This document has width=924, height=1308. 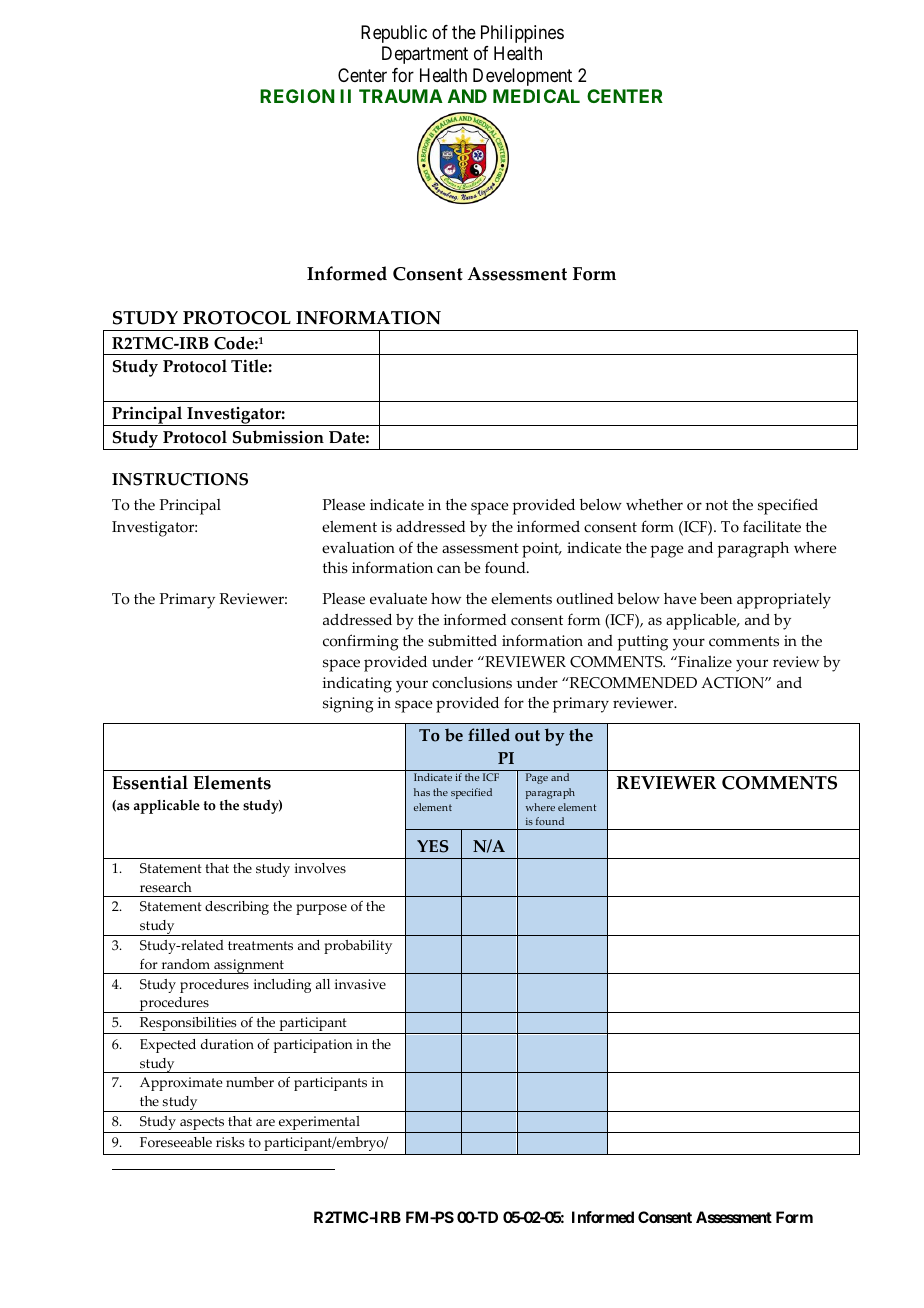 I want to click on aspects, so click(x=202, y=1125).
